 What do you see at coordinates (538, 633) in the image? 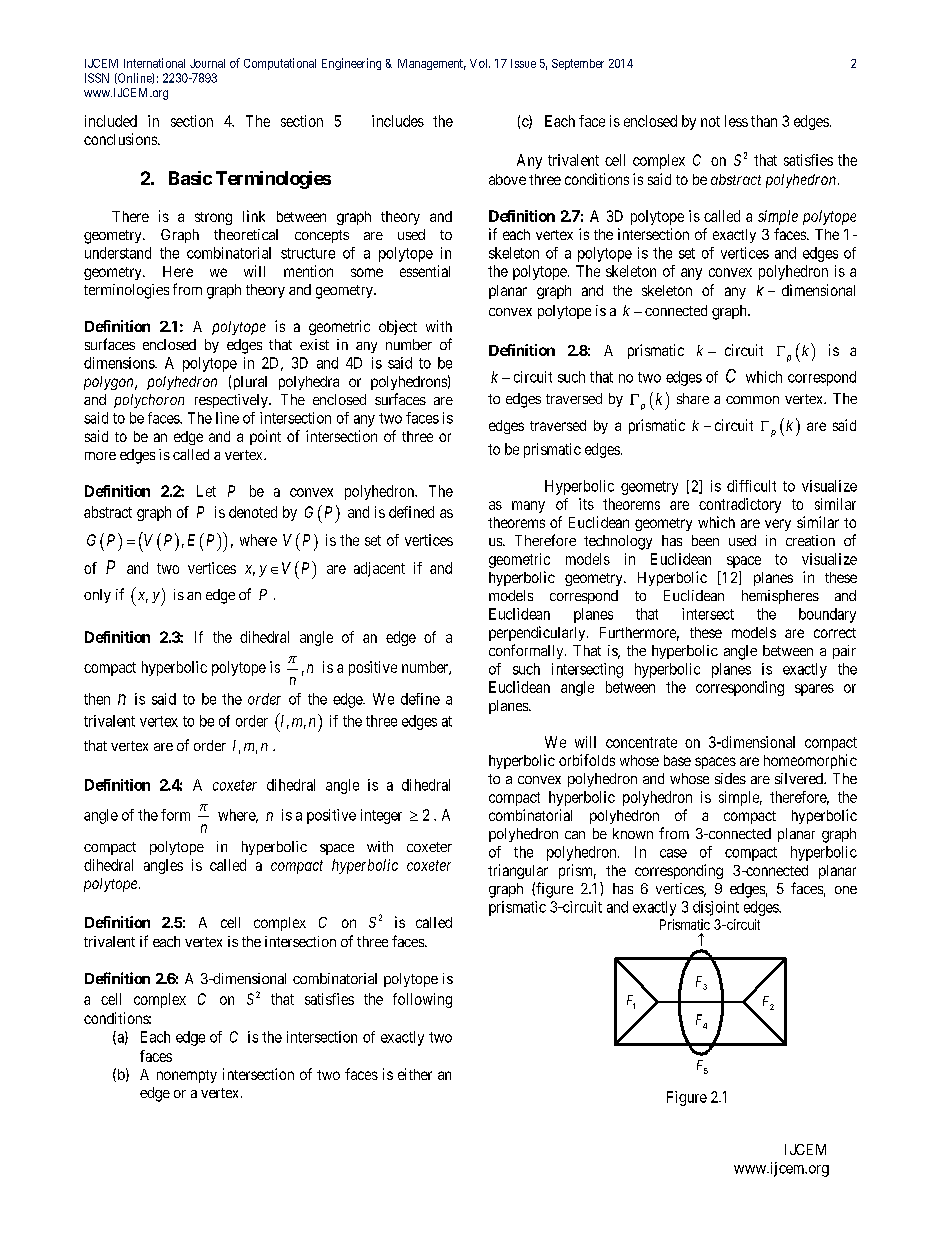
I see `perpendicularly` at bounding box center [538, 633].
